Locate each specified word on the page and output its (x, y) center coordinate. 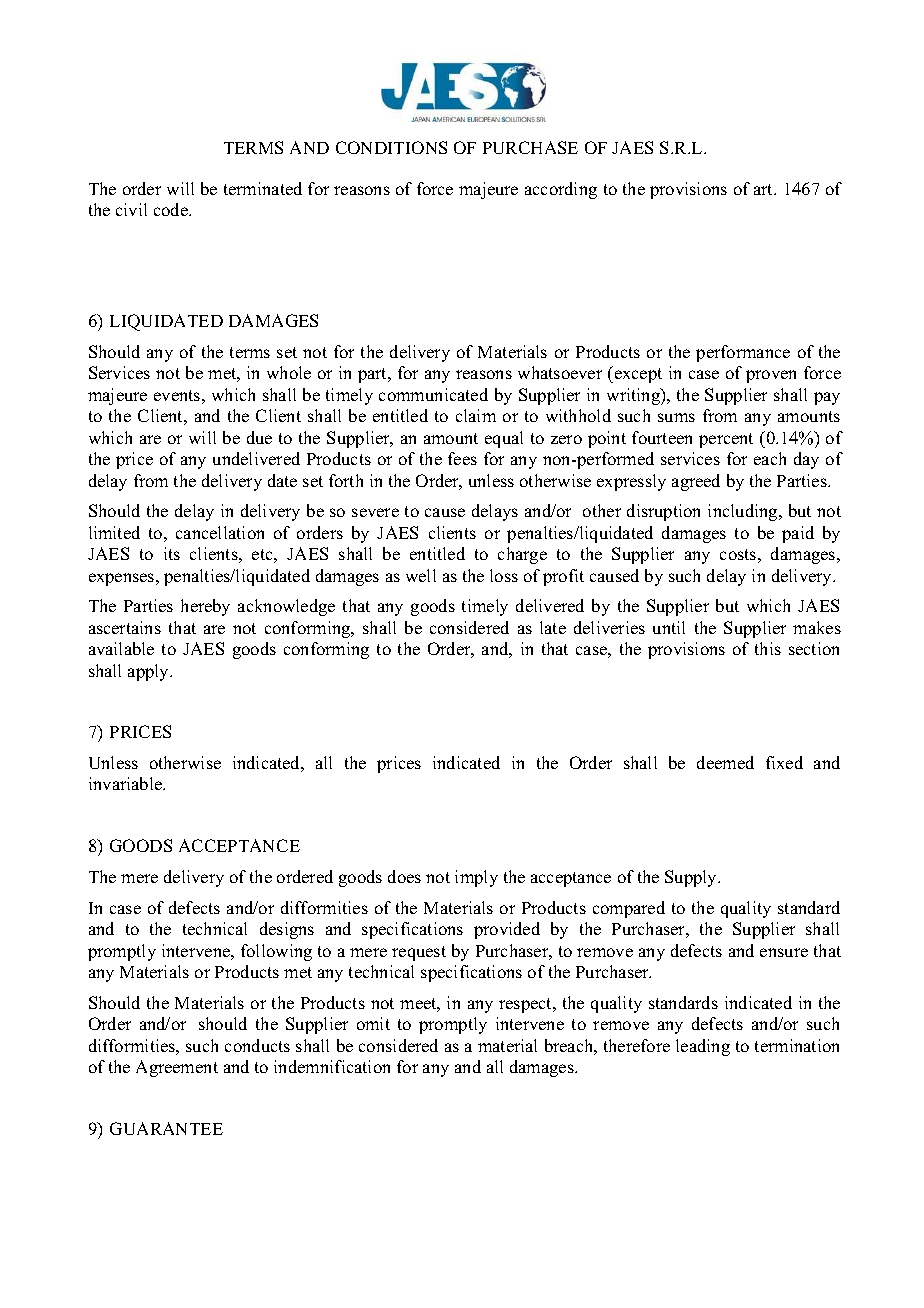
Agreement (177, 1068)
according (561, 190)
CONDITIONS (391, 147)
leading (703, 1047)
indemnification (332, 1066)
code (172, 209)
